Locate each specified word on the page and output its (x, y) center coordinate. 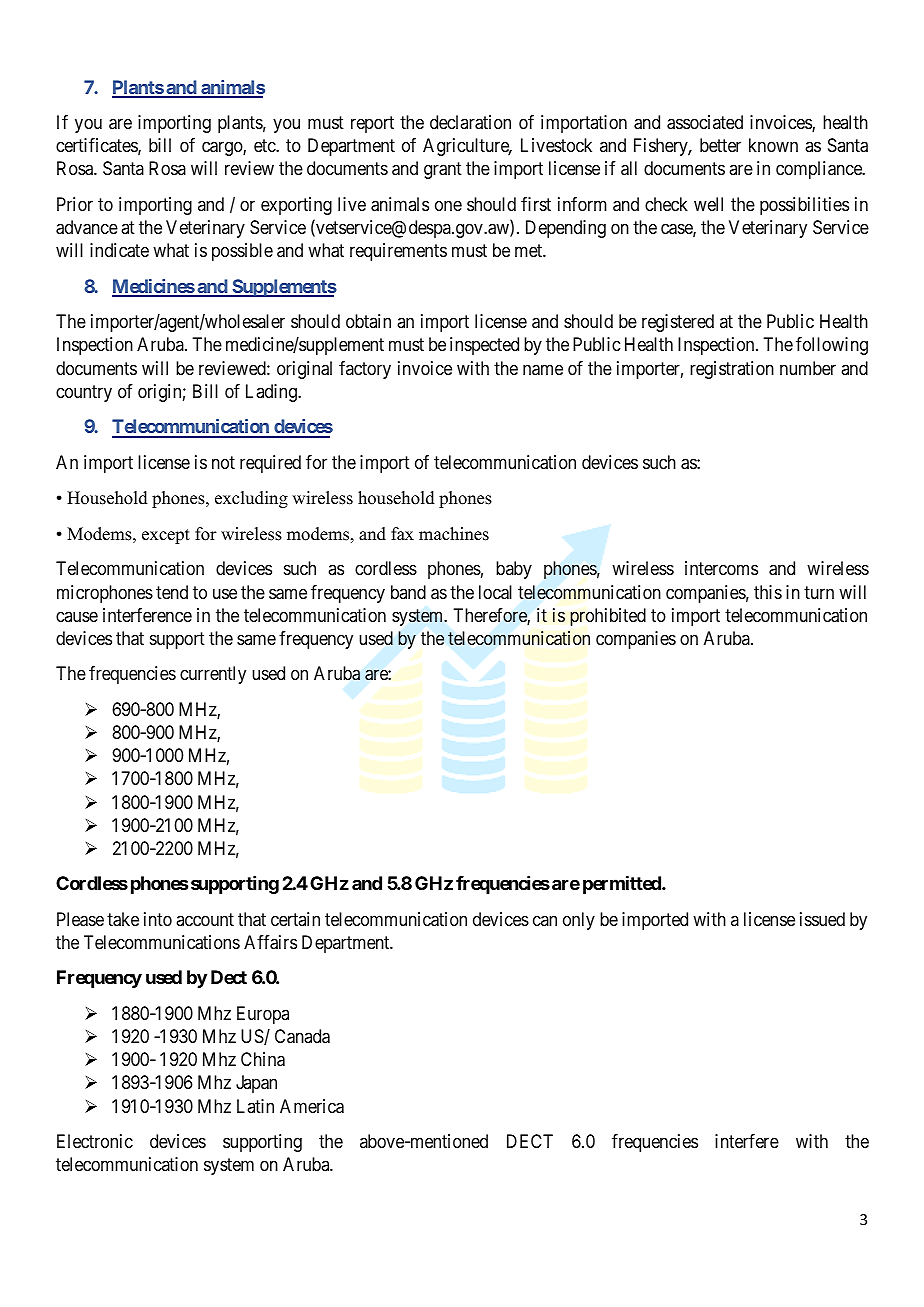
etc (265, 146)
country (84, 393)
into (158, 919)
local (495, 592)
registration (732, 370)
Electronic (95, 1141)
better (720, 145)
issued (822, 919)
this (768, 592)
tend (172, 592)
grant (443, 171)
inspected (484, 346)
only (579, 921)
